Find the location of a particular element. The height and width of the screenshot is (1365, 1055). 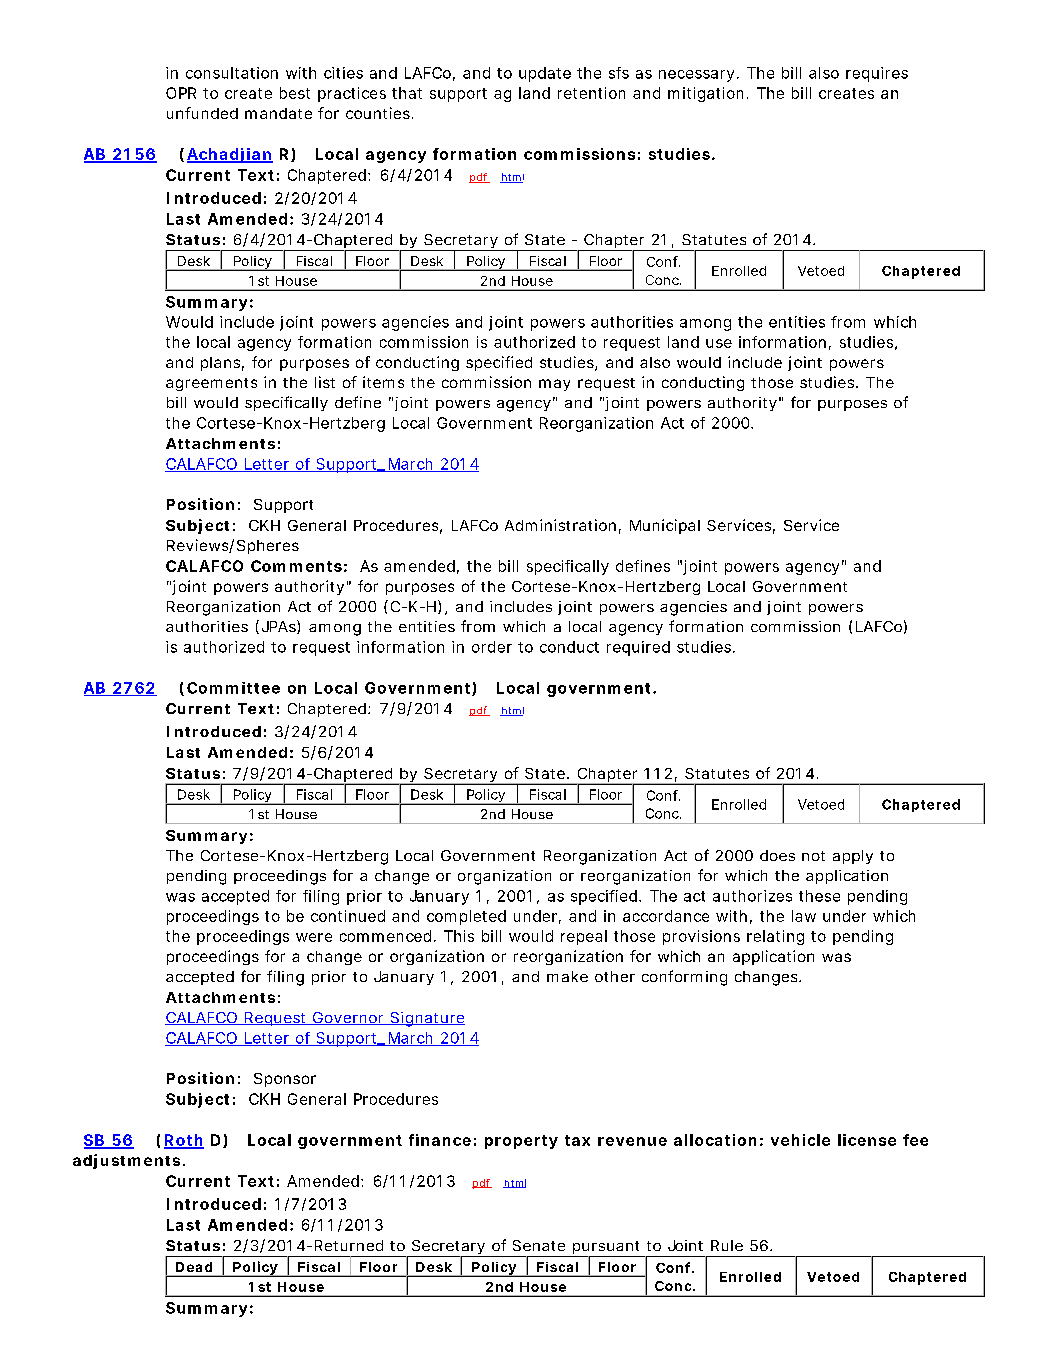

completed is located at coordinates (466, 917).
